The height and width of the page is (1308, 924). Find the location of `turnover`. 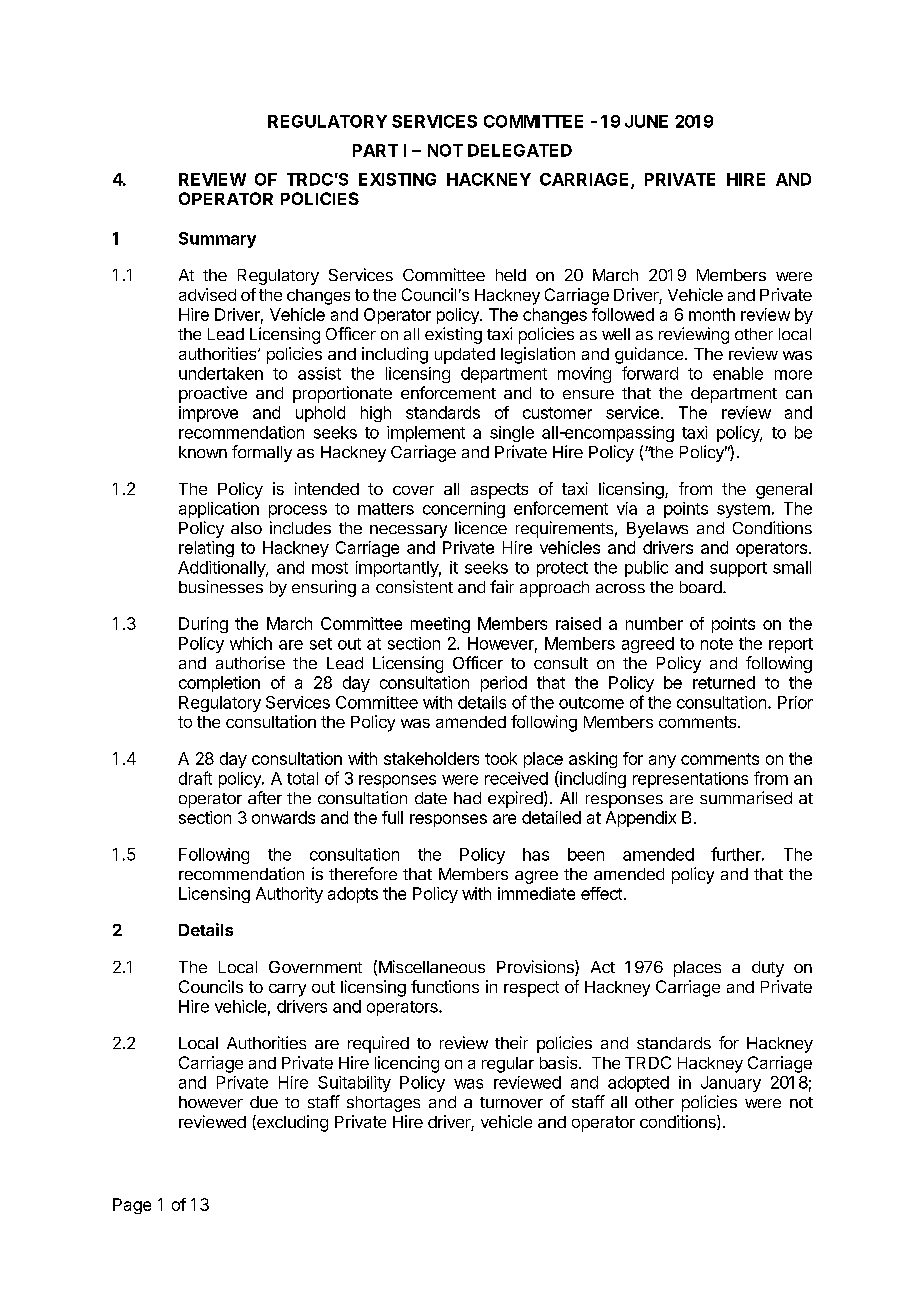

turnover is located at coordinates (511, 1102).
